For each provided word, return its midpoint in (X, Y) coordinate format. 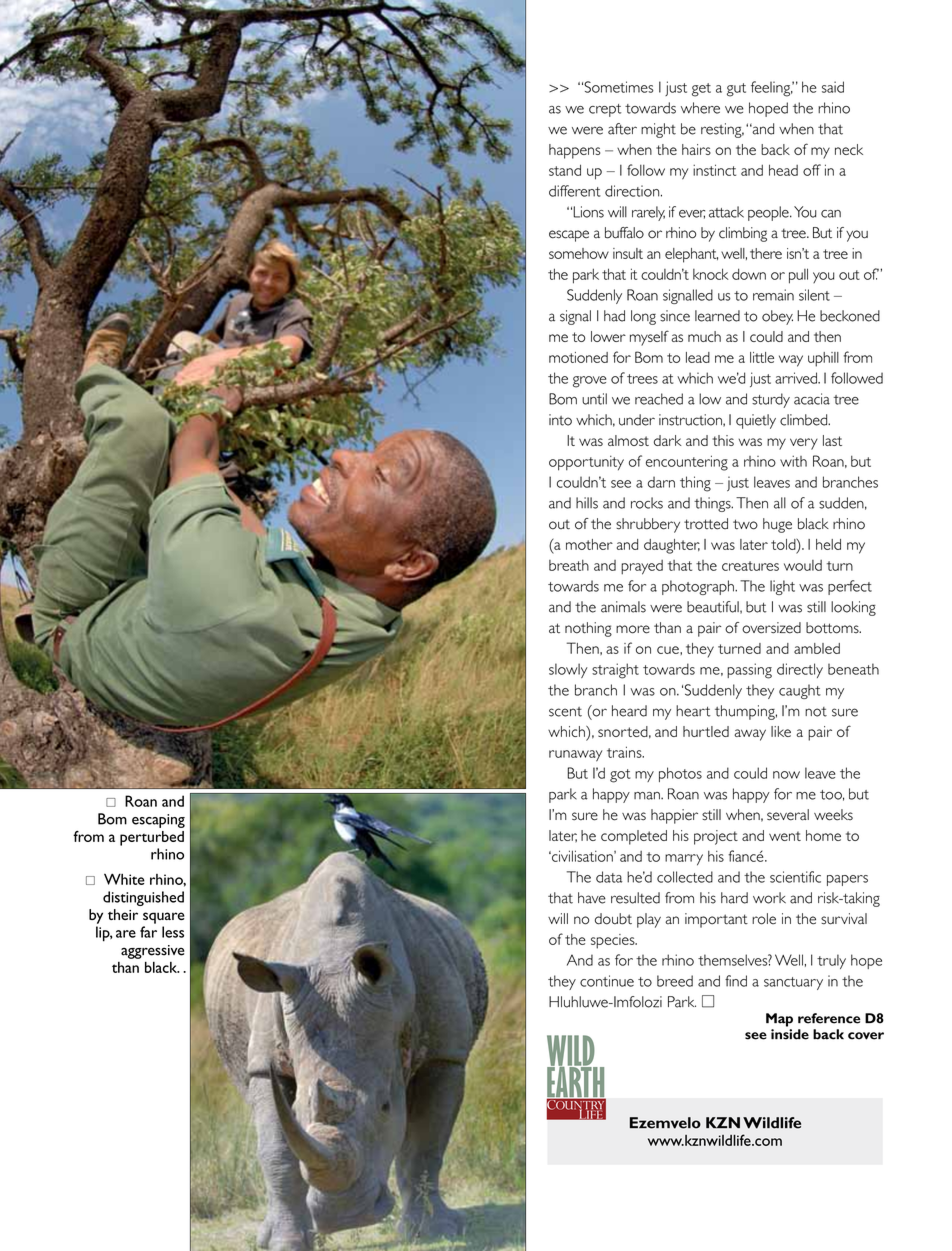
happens (574, 151)
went (785, 836)
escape (569, 236)
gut (736, 90)
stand (565, 170)
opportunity (586, 463)
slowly (568, 670)
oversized (771, 628)
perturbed (152, 838)
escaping (158, 821)
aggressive (153, 952)
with (793, 461)
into (560, 420)
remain (773, 295)
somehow (579, 253)
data (609, 877)
